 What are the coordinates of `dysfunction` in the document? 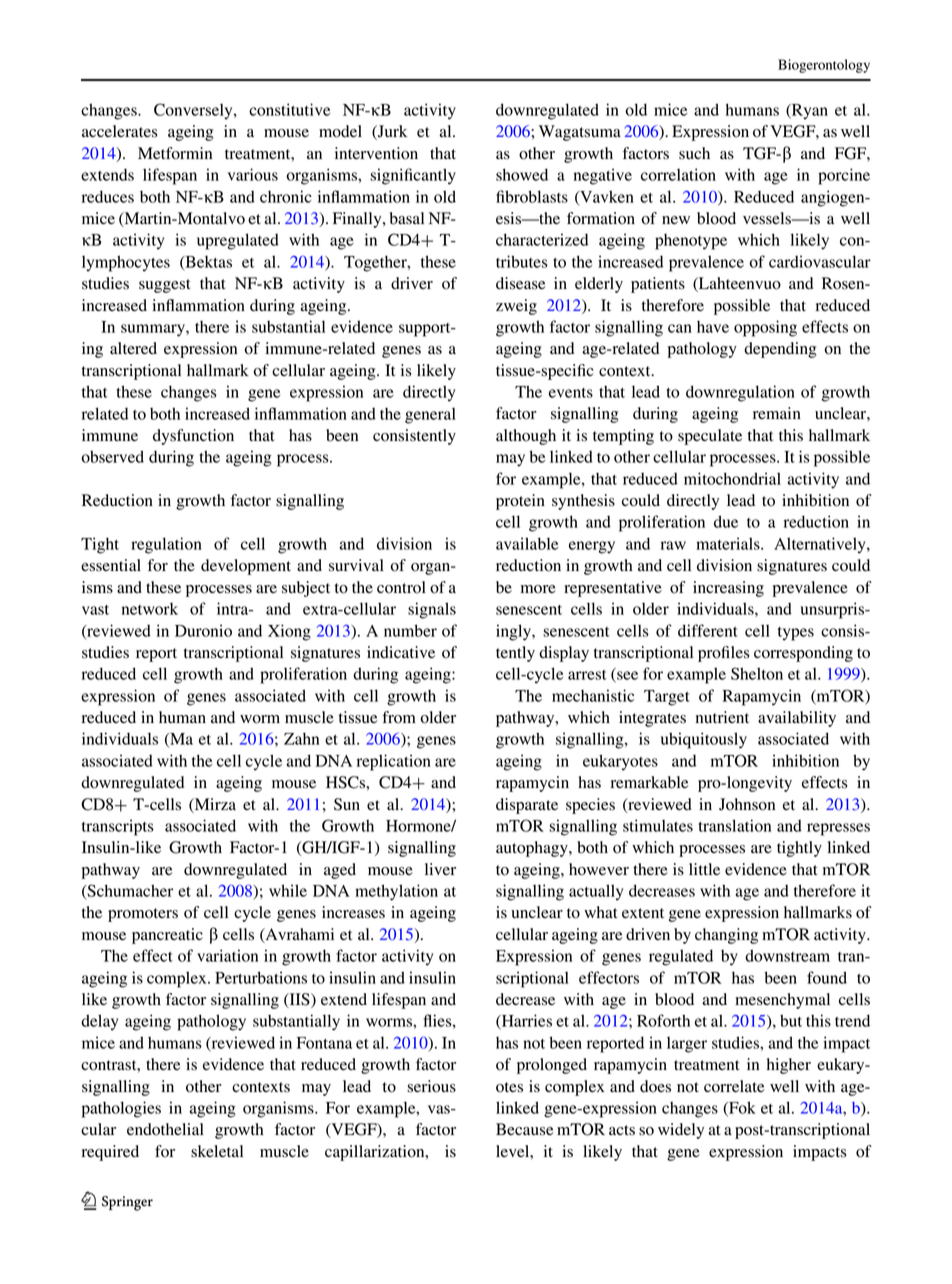 It's located at (193, 437).
